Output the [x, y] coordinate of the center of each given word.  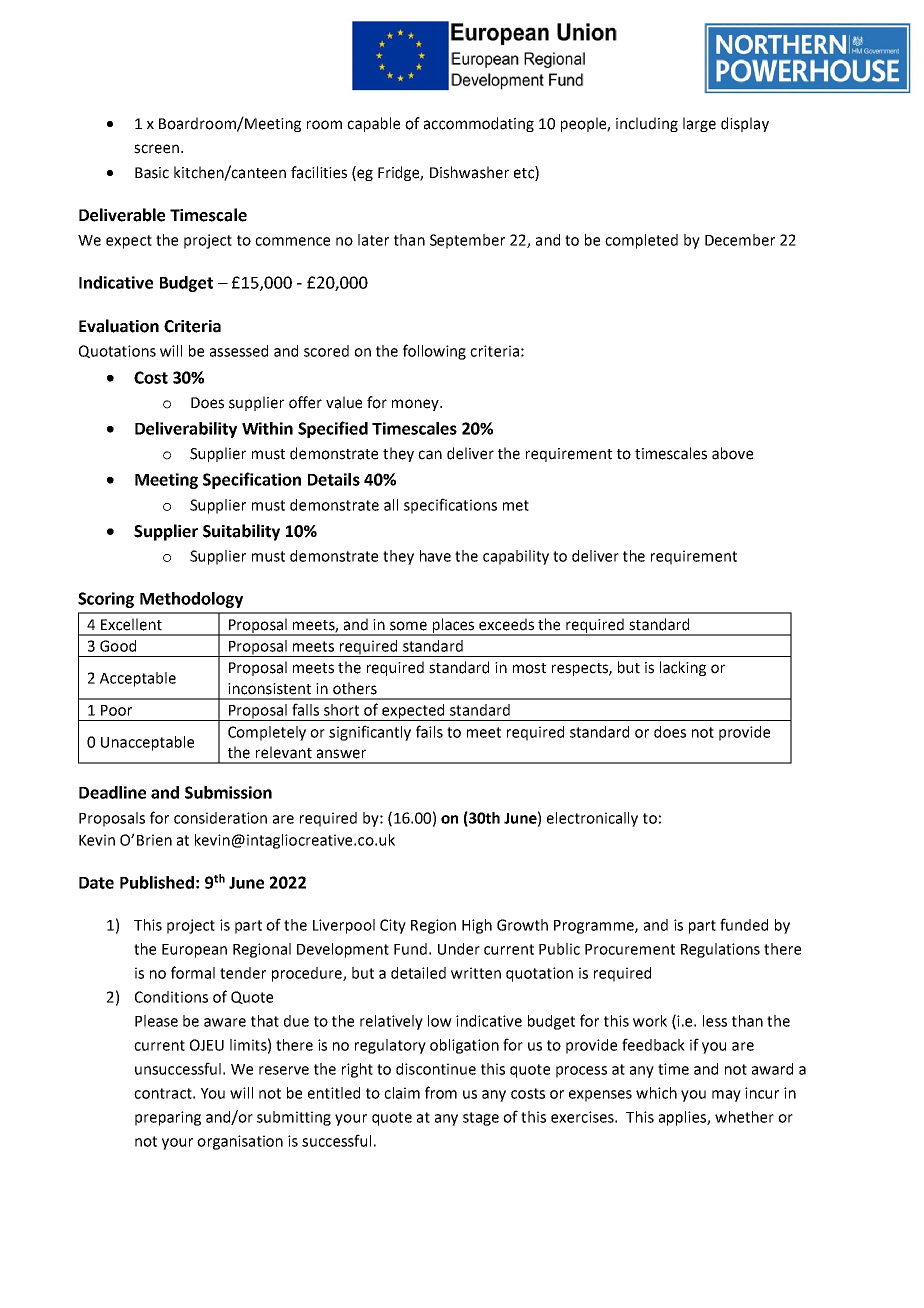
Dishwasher [469, 172]
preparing [168, 1118]
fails [429, 731]
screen [156, 149]
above [732, 453]
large [699, 124]
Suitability [241, 532]
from [441, 1092]
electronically [592, 819]
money [416, 405]
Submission [228, 792]
